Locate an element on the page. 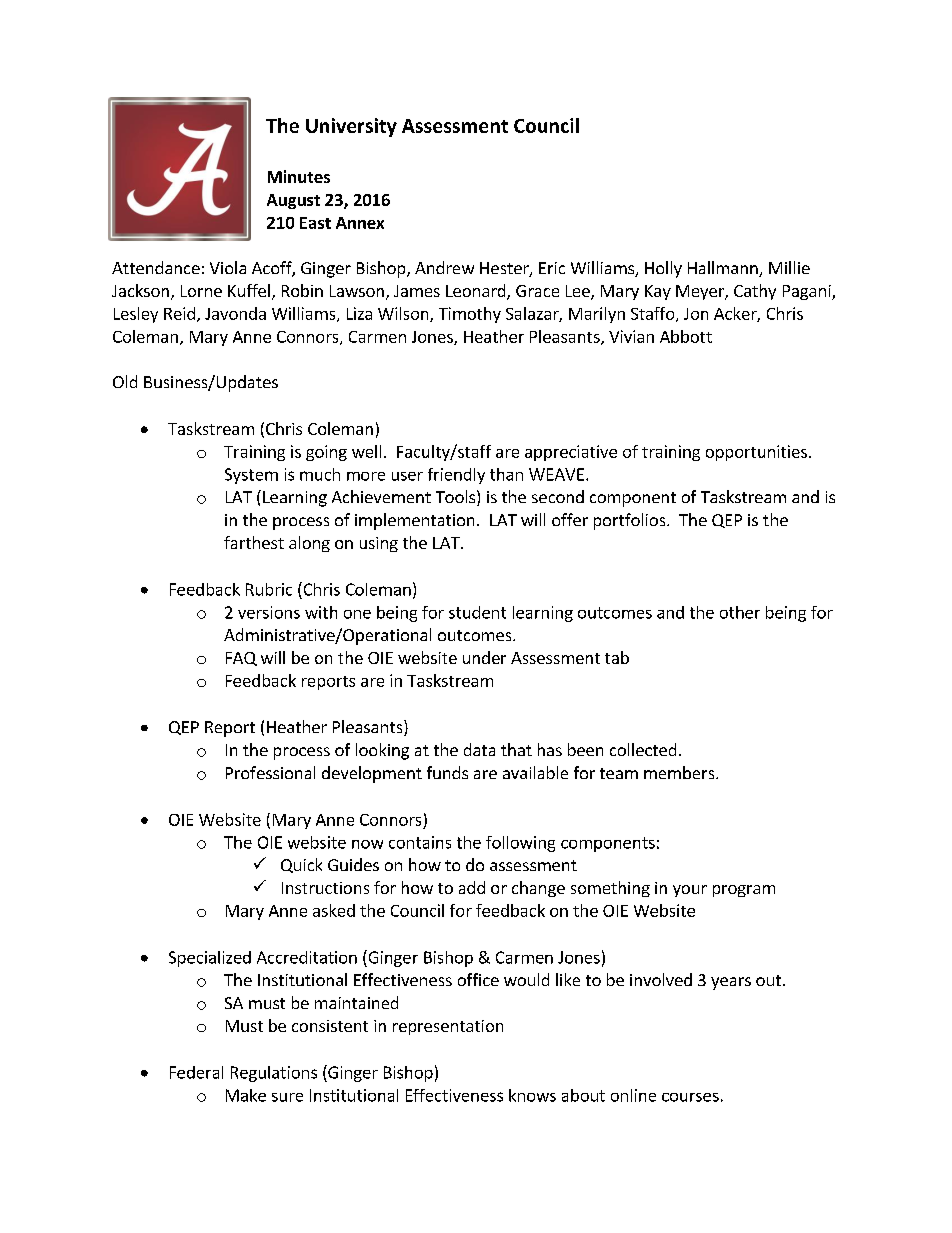 The image size is (952, 1233). Old is located at coordinates (125, 381).
